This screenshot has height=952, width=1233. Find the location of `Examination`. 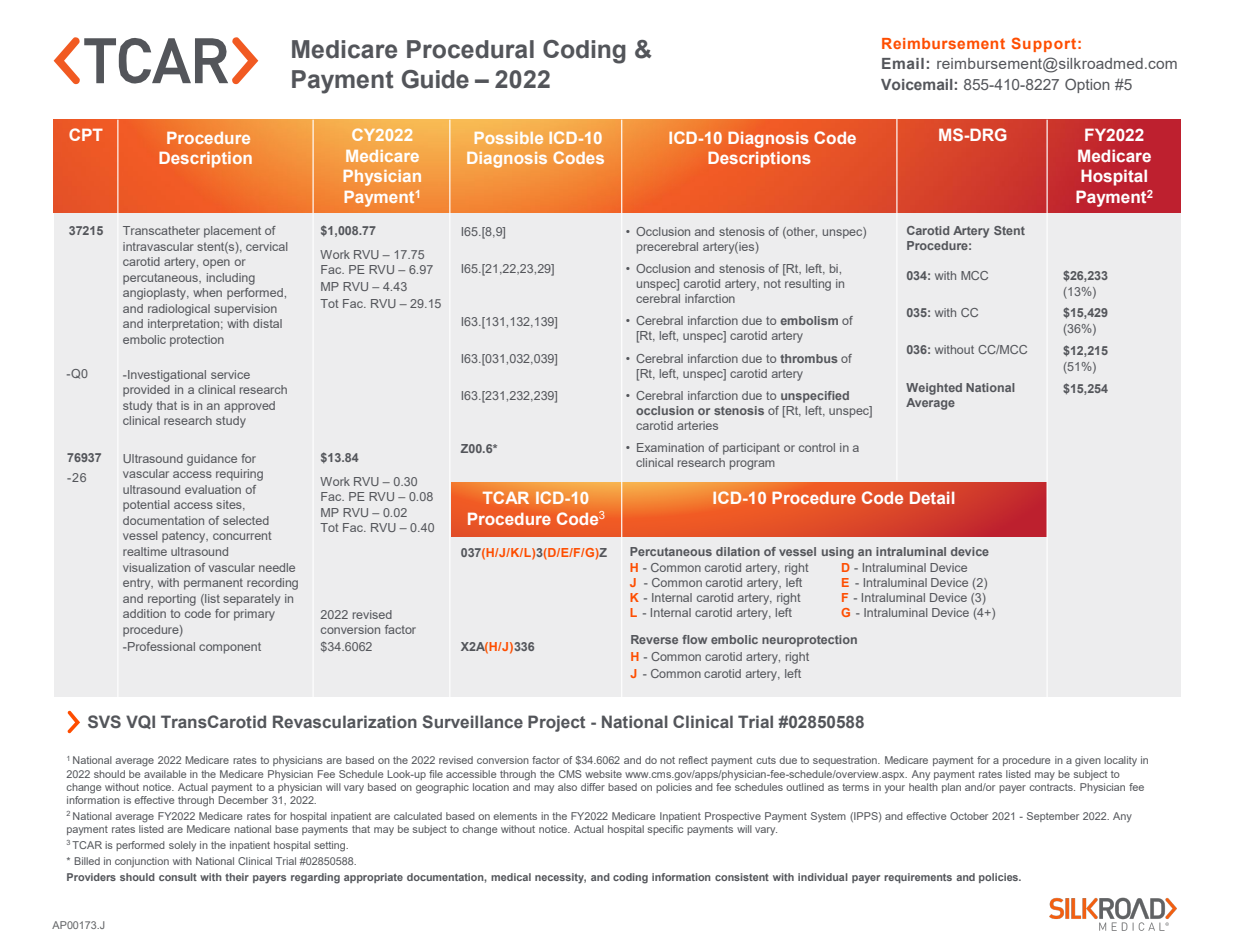

Examination is located at coordinates (670, 447).
